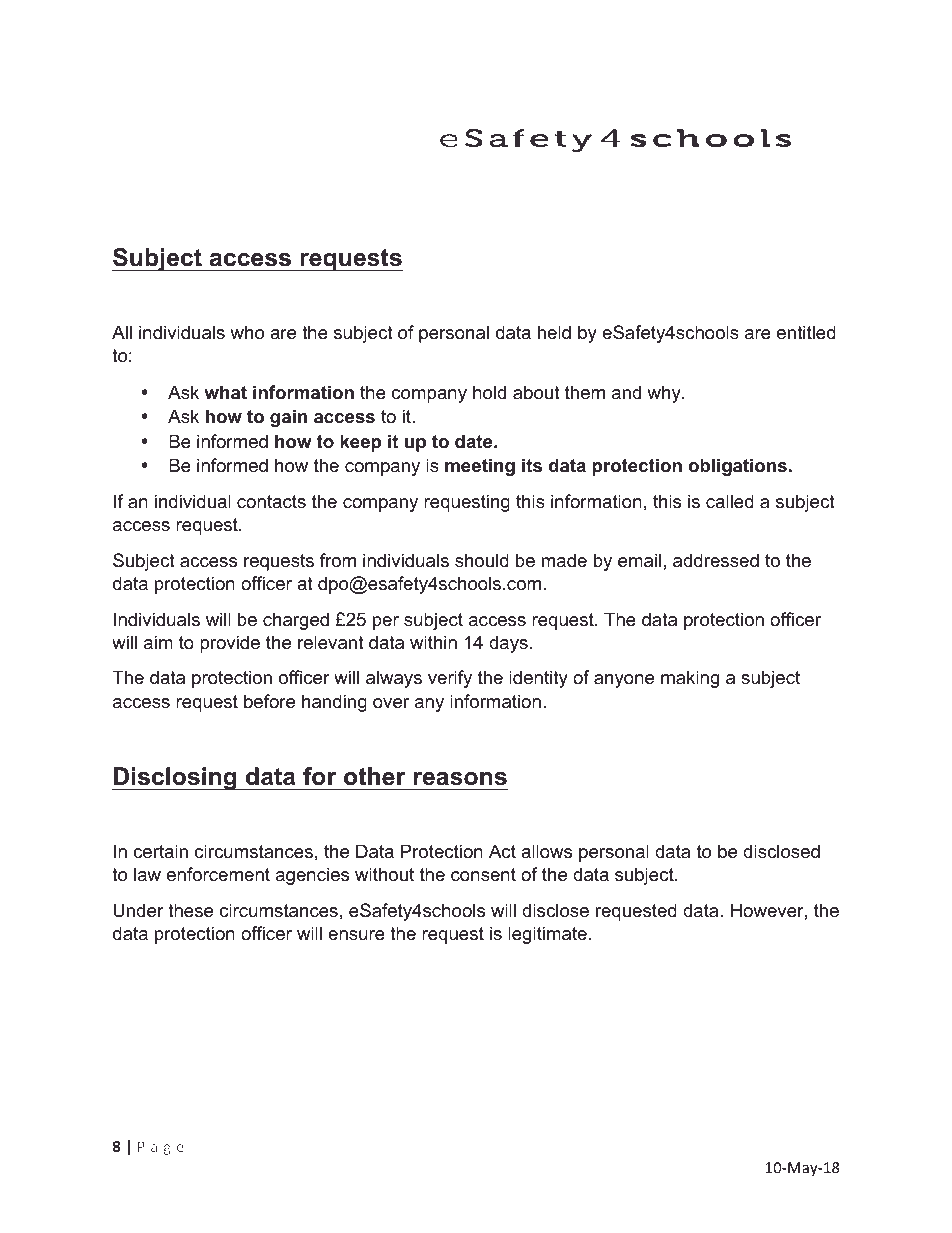 The image size is (952, 1233). Describe the element at coordinates (546, 851) in the page. I see `allows` at that location.
